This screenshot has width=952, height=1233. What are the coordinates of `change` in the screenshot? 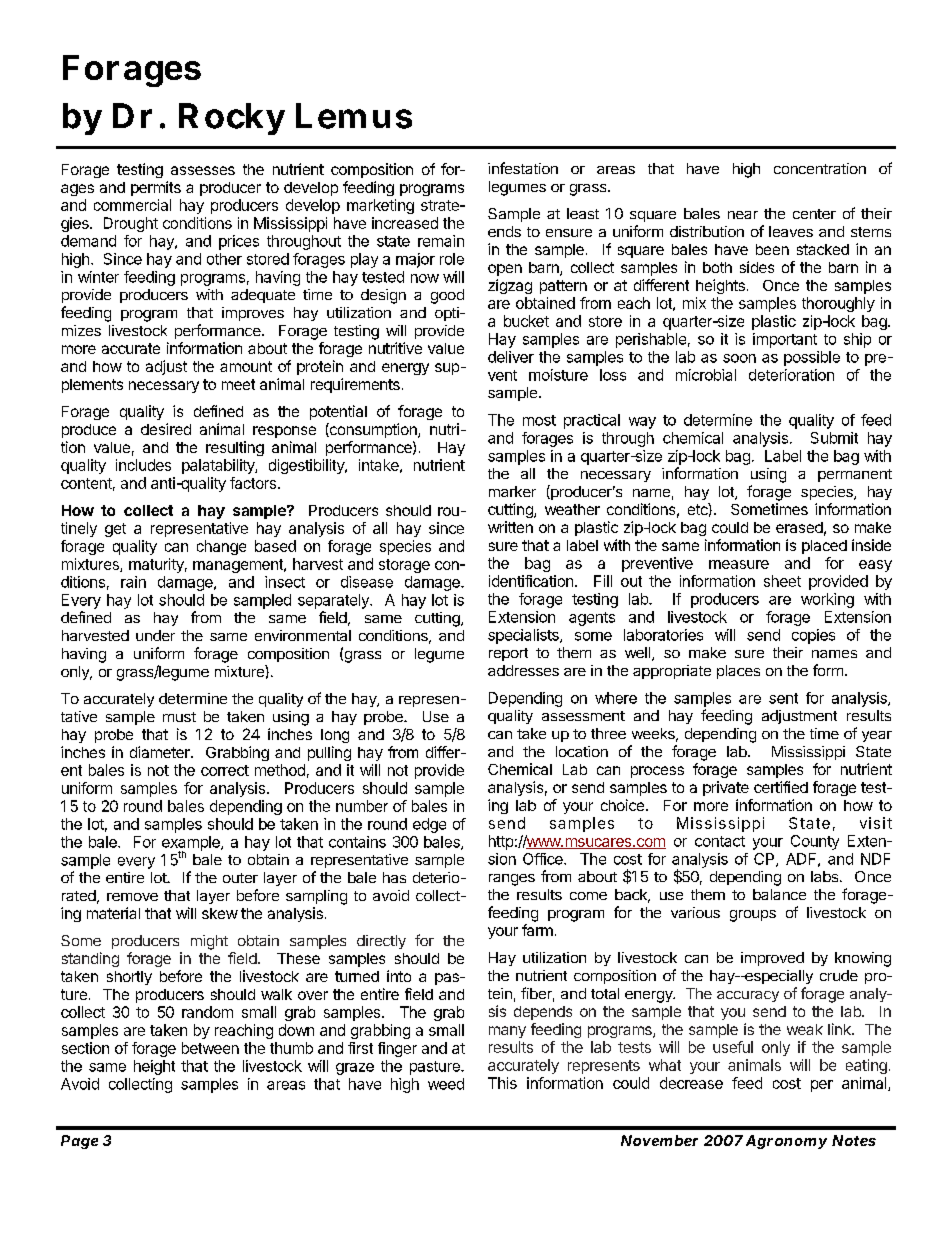 It's located at (221, 547).
